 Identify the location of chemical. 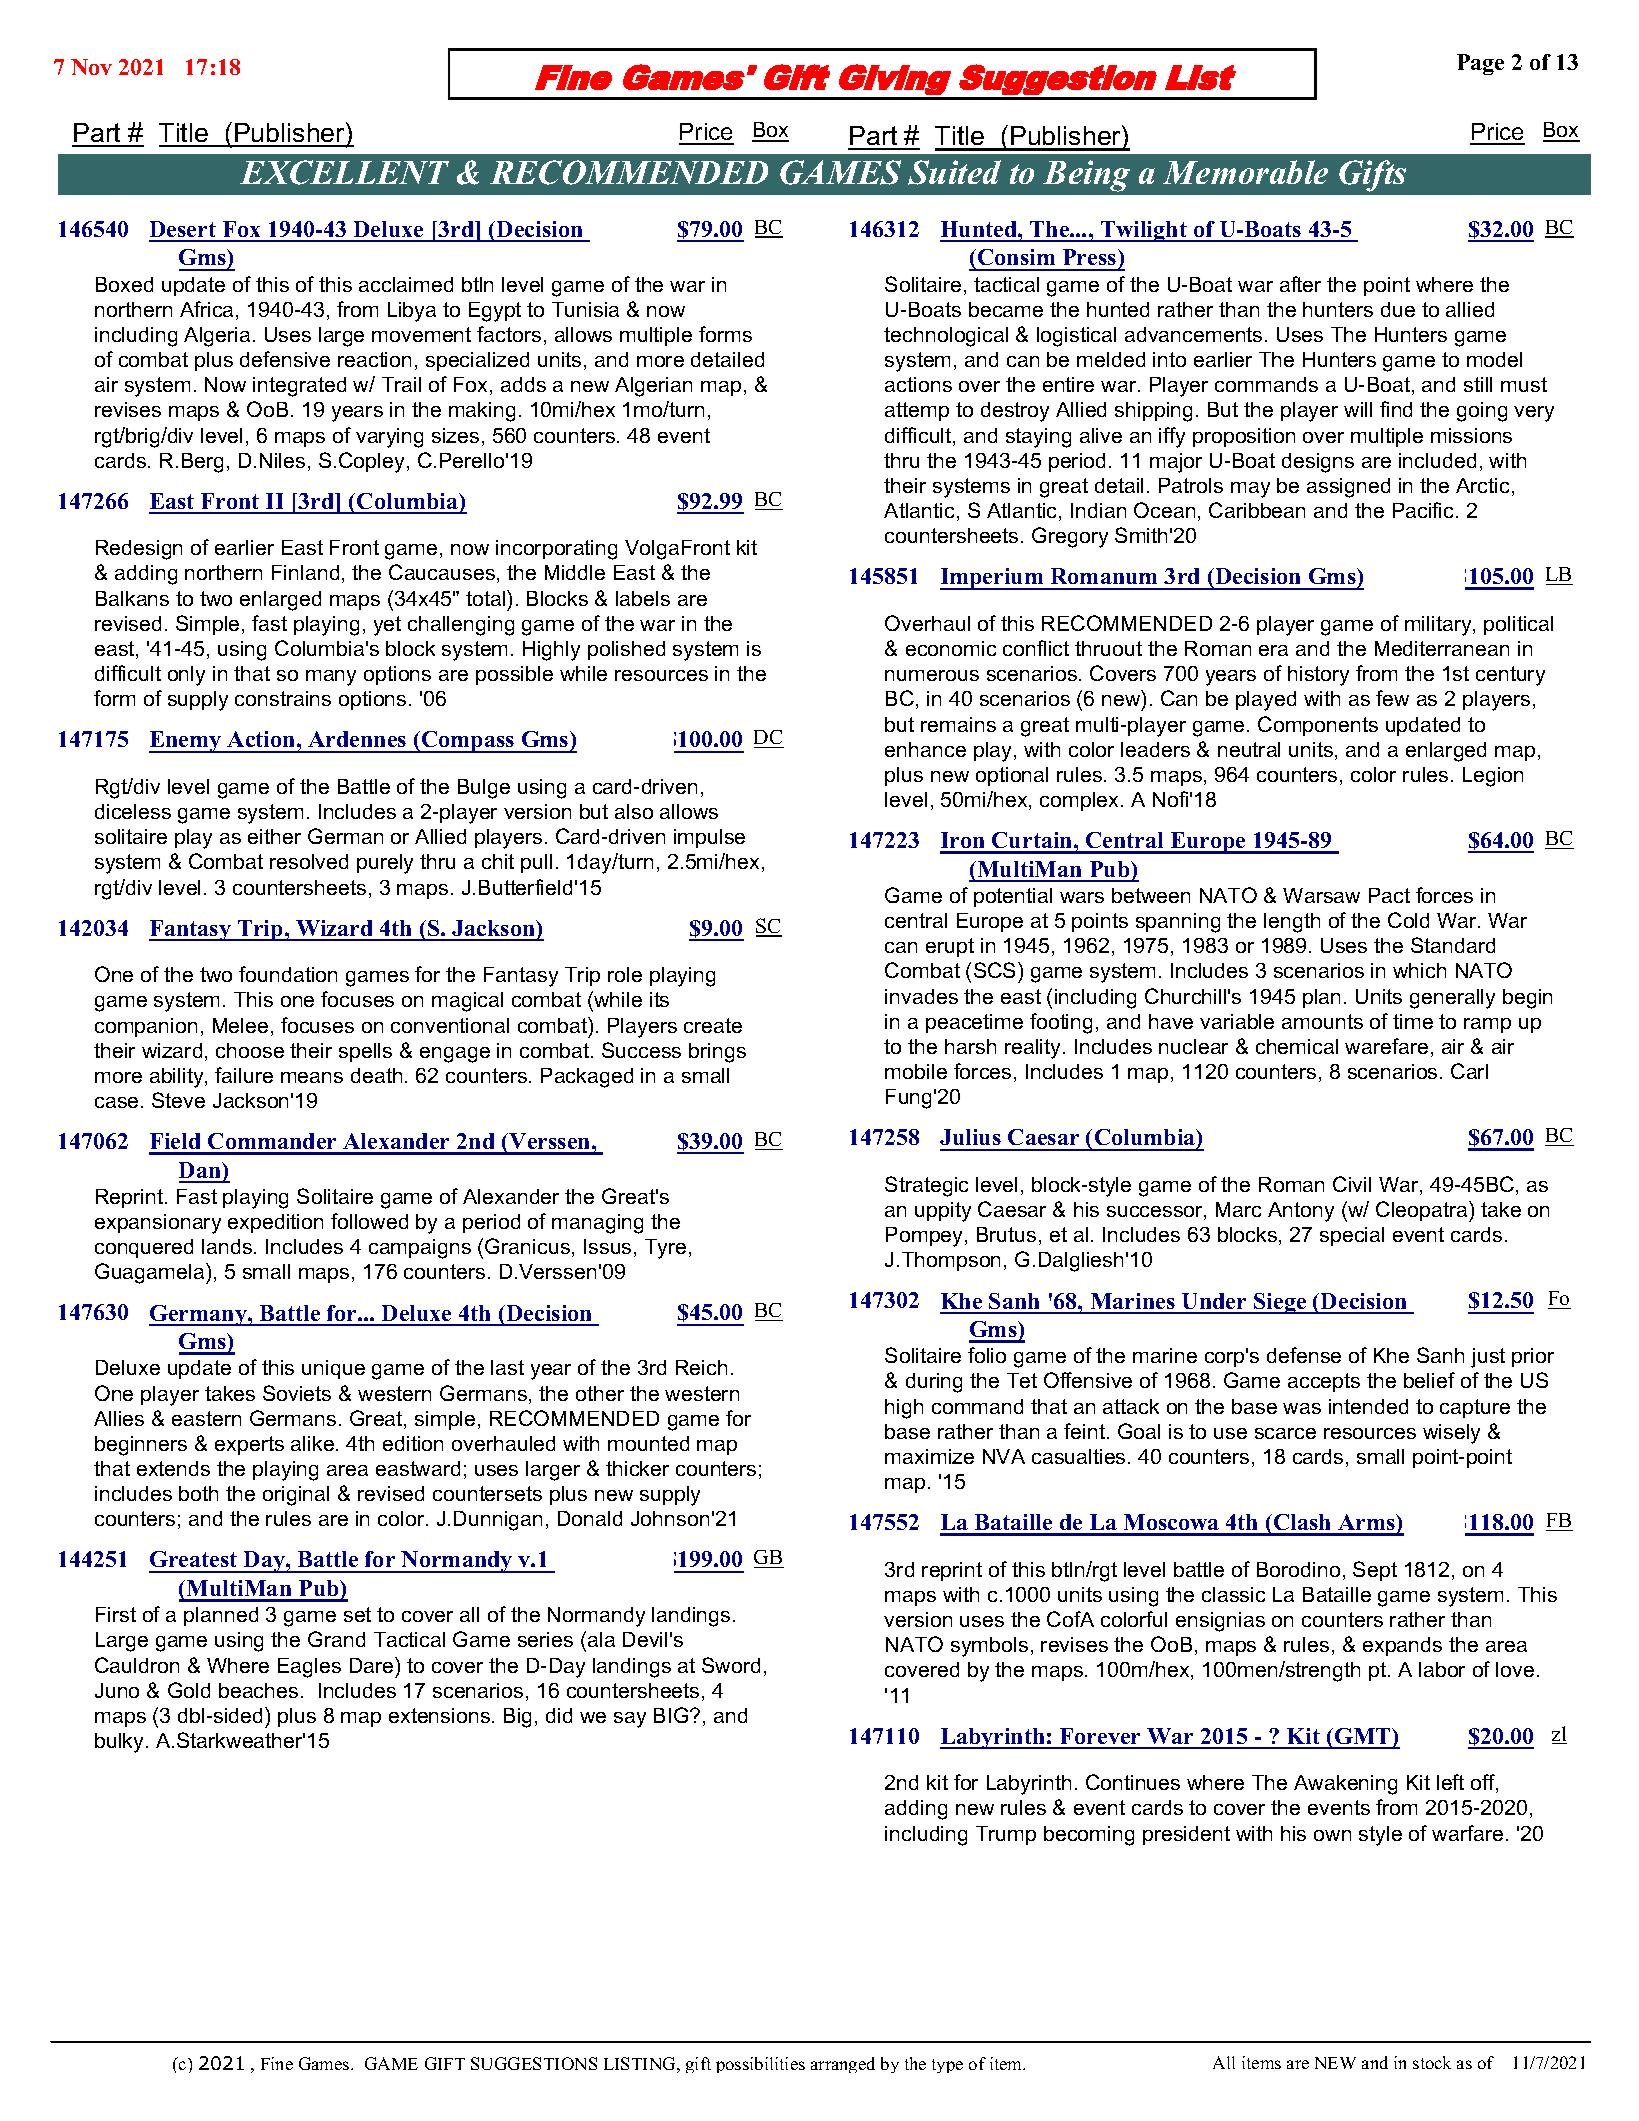
(1297, 1046).
